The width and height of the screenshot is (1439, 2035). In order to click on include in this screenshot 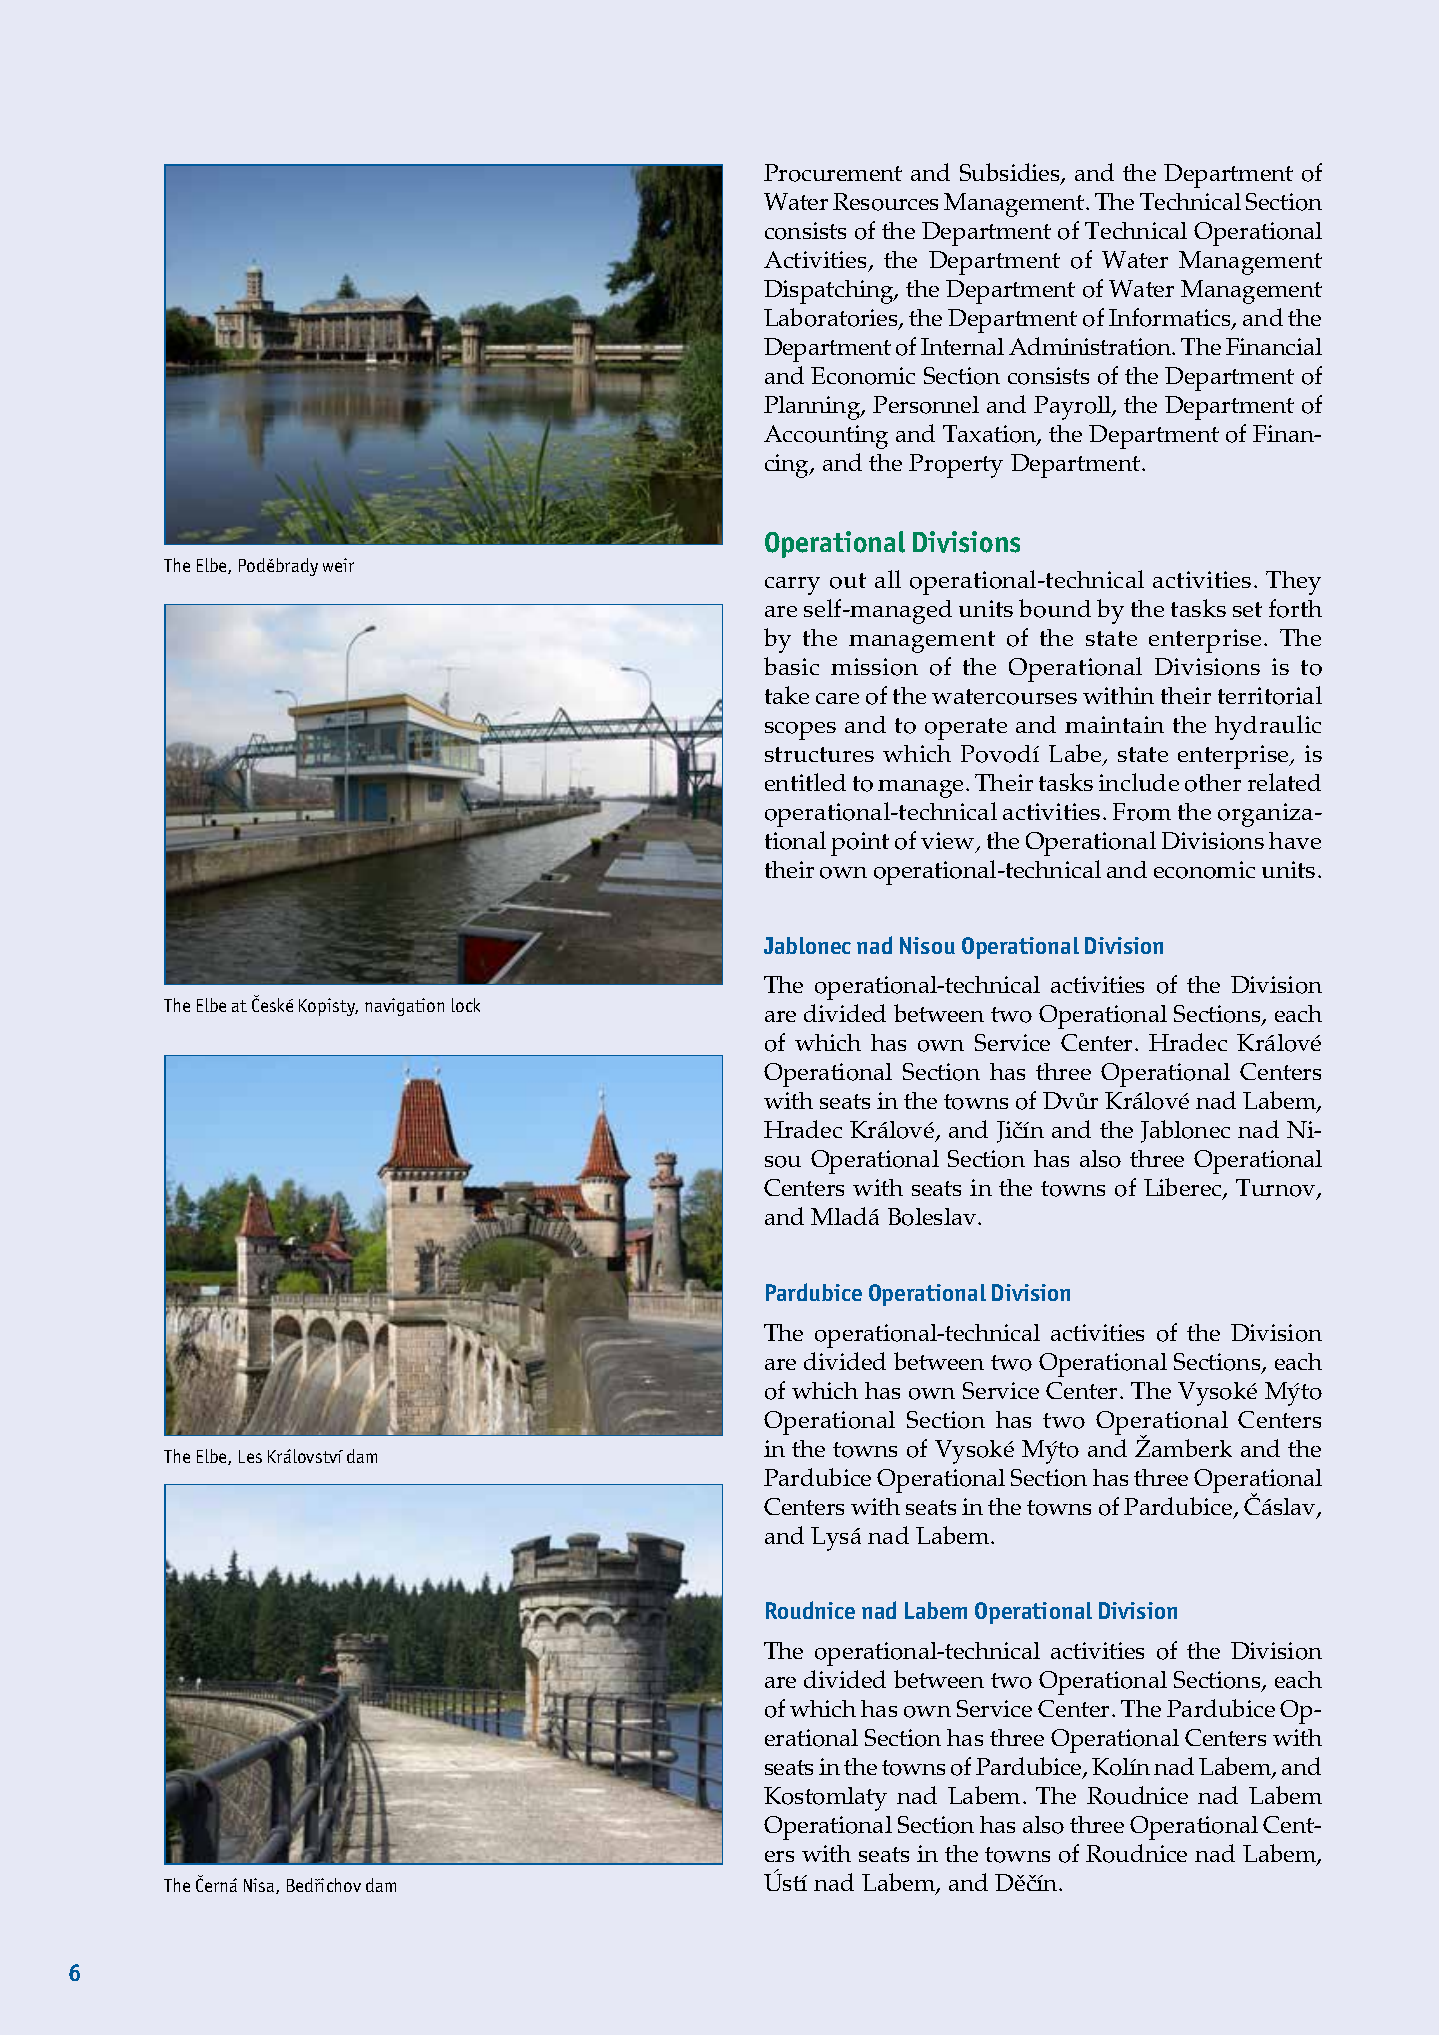, I will do `click(1139, 782)`.
